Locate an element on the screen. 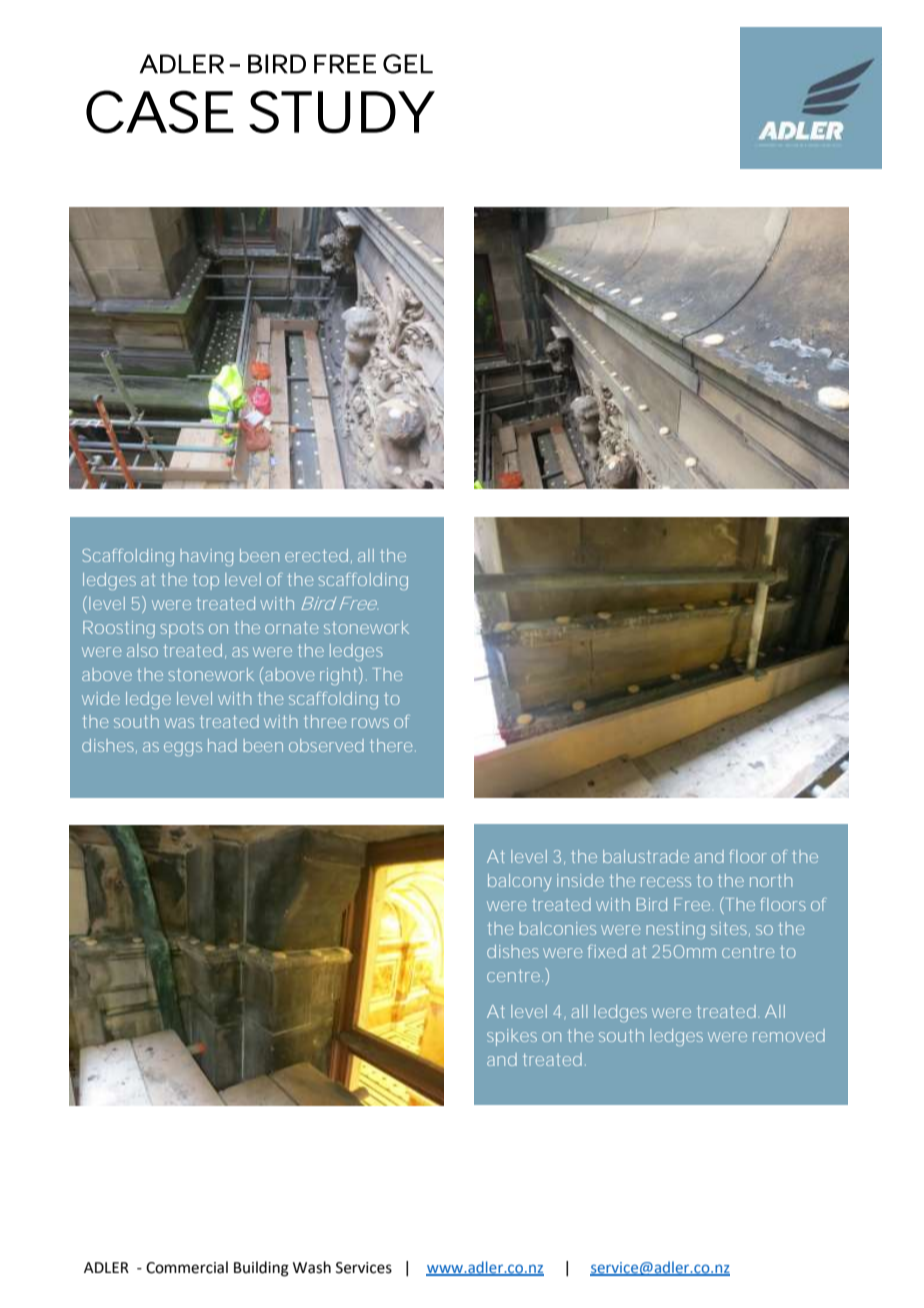 This screenshot has height=1308, width=924. Commercial is located at coordinates (187, 1267).
